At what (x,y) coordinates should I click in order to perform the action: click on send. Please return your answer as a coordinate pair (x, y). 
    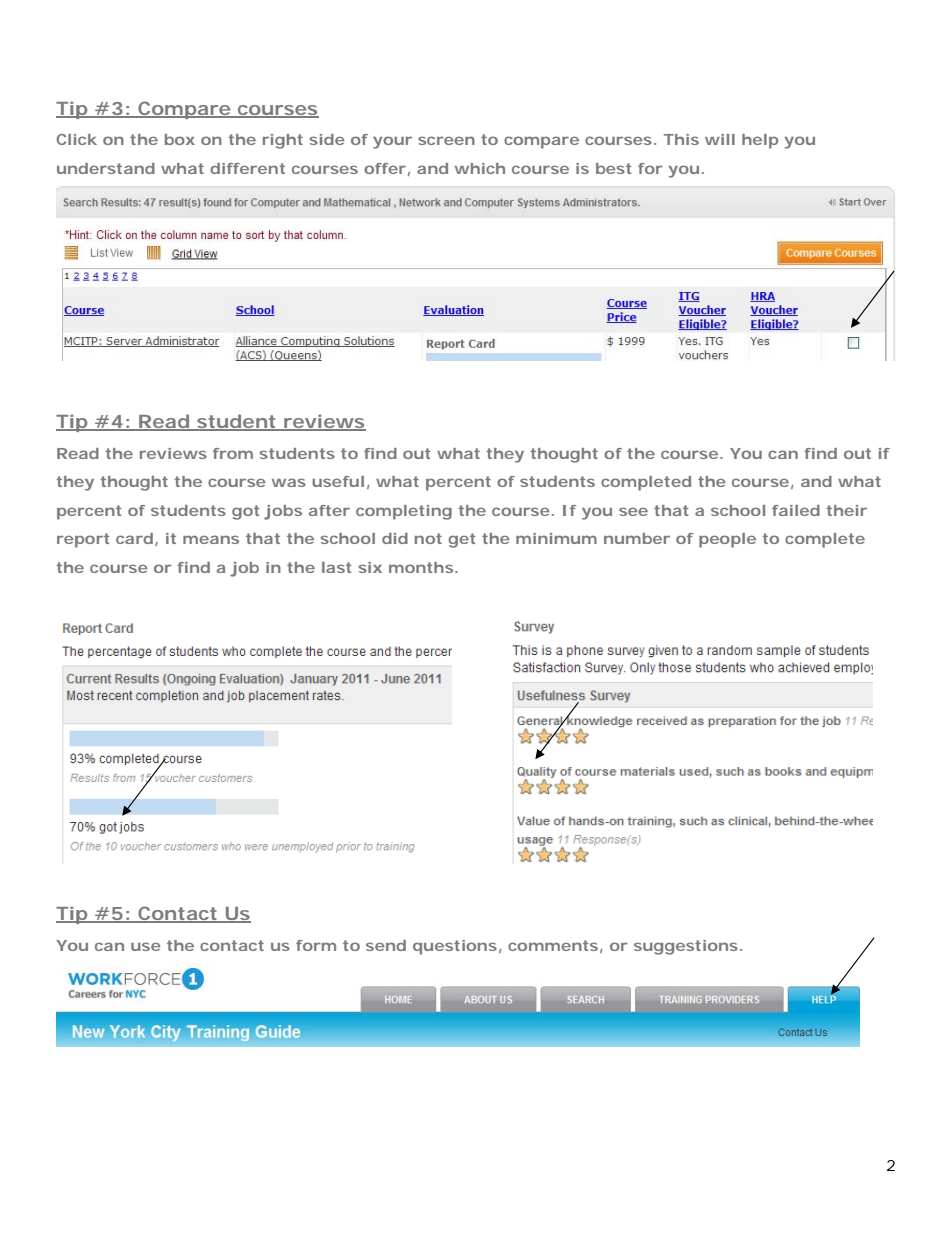
    Looking at the image, I should click on (386, 945).
